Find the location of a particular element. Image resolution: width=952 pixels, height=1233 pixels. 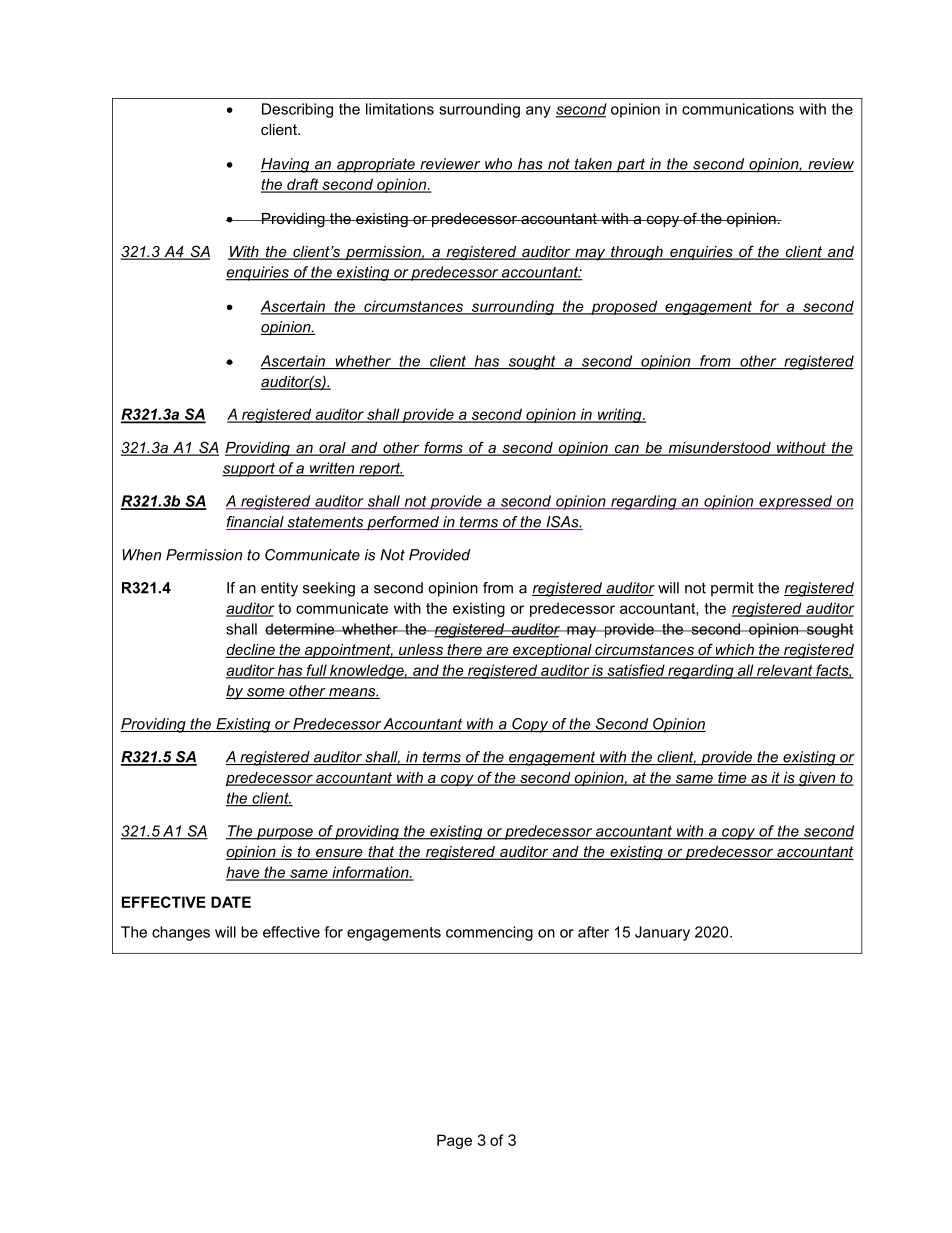

Having is located at coordinates (286, 165).
